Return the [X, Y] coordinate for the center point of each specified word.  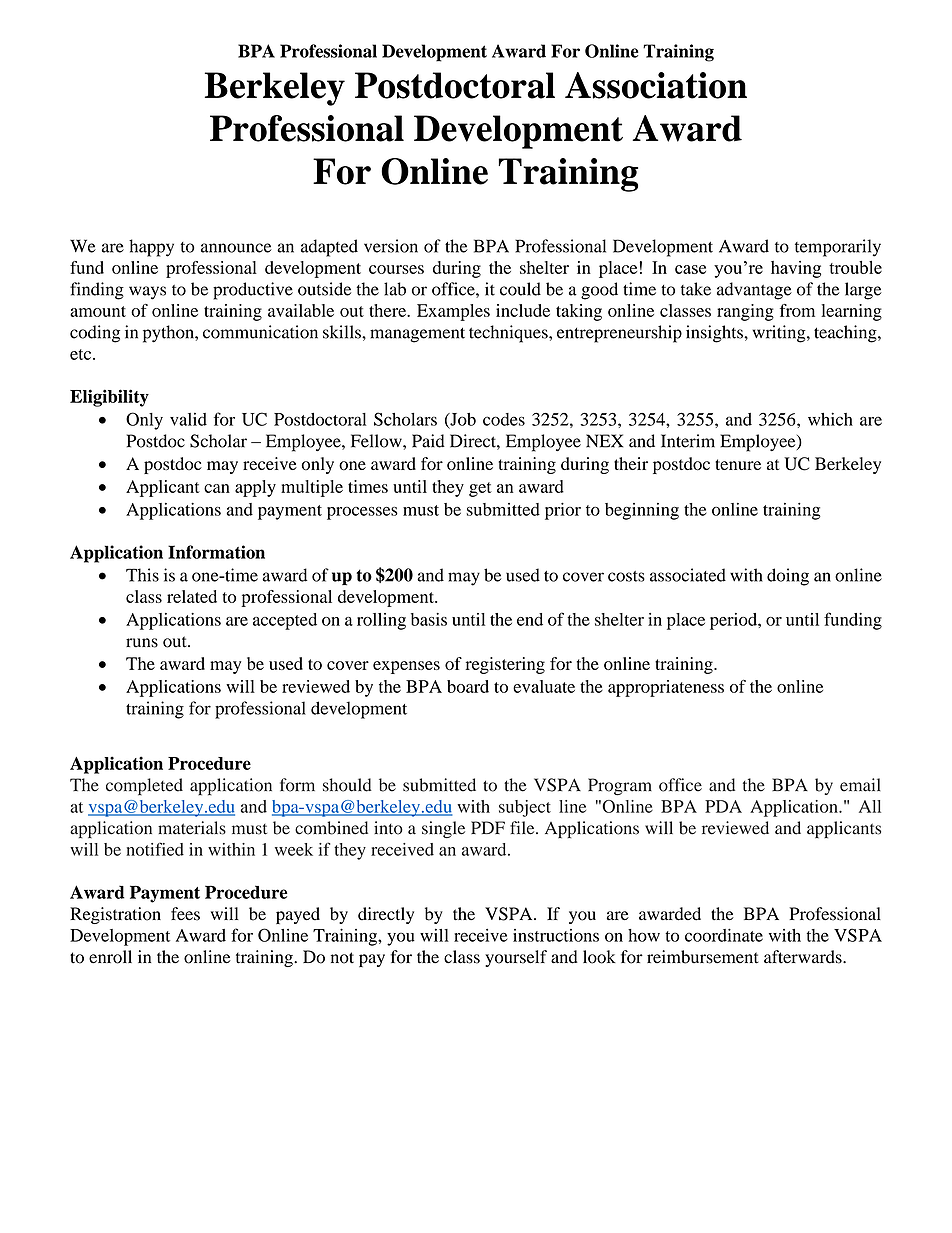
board [468, 686]
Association [656, 85]
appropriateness [666, 688]
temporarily [838, 248]
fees [185, 914]
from [797, 310]
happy [151, 248]
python [169, 334]
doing [788, 577]
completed [144, 787]
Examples [453, 312]
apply [255, 488]
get [480, 489]
